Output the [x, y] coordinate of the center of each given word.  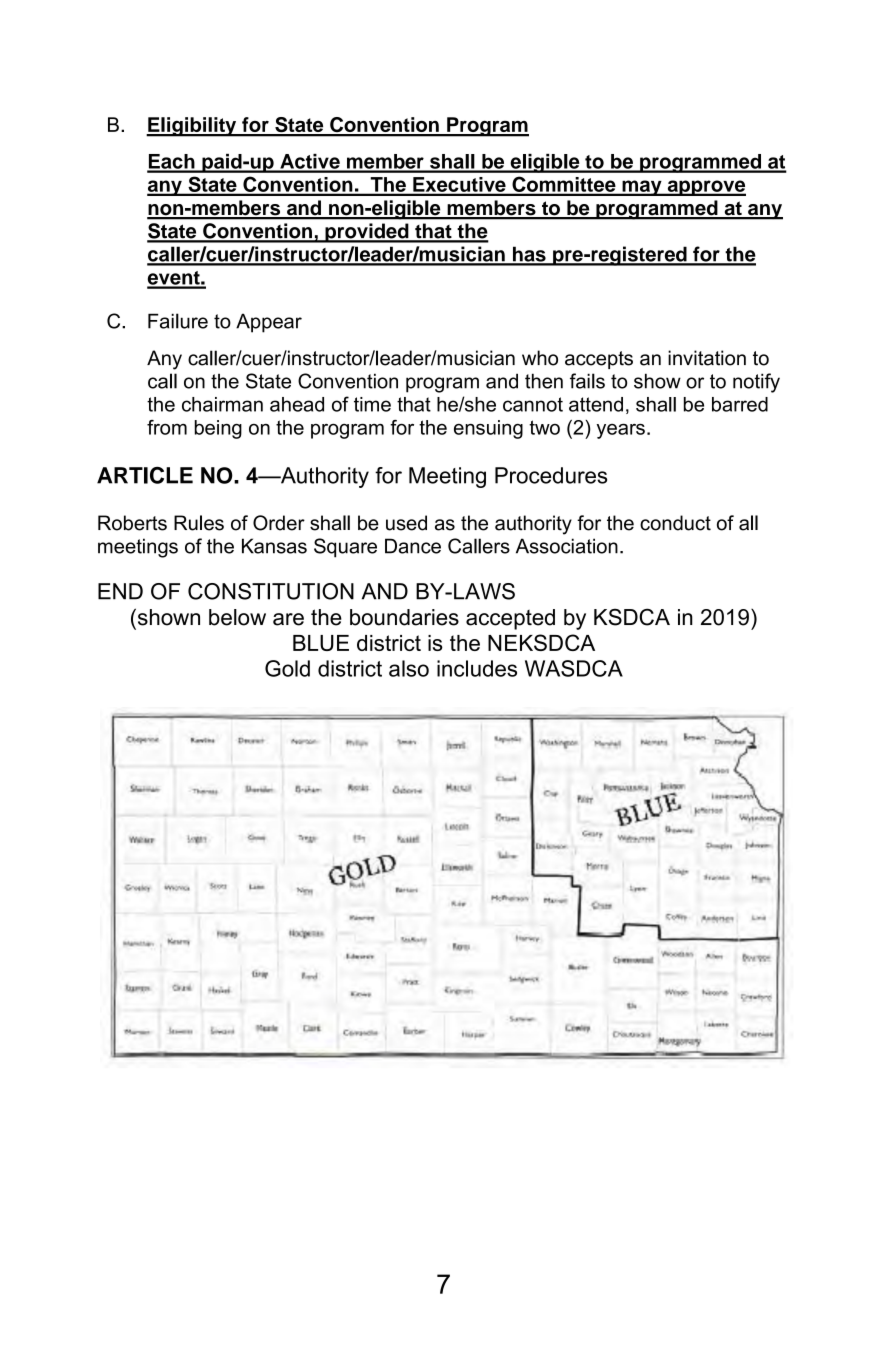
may [642, 188]
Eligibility [192, 127]
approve [705, 188]
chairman [222, 404]
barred [740, 404]
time [372, 404]
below [237, 617]
